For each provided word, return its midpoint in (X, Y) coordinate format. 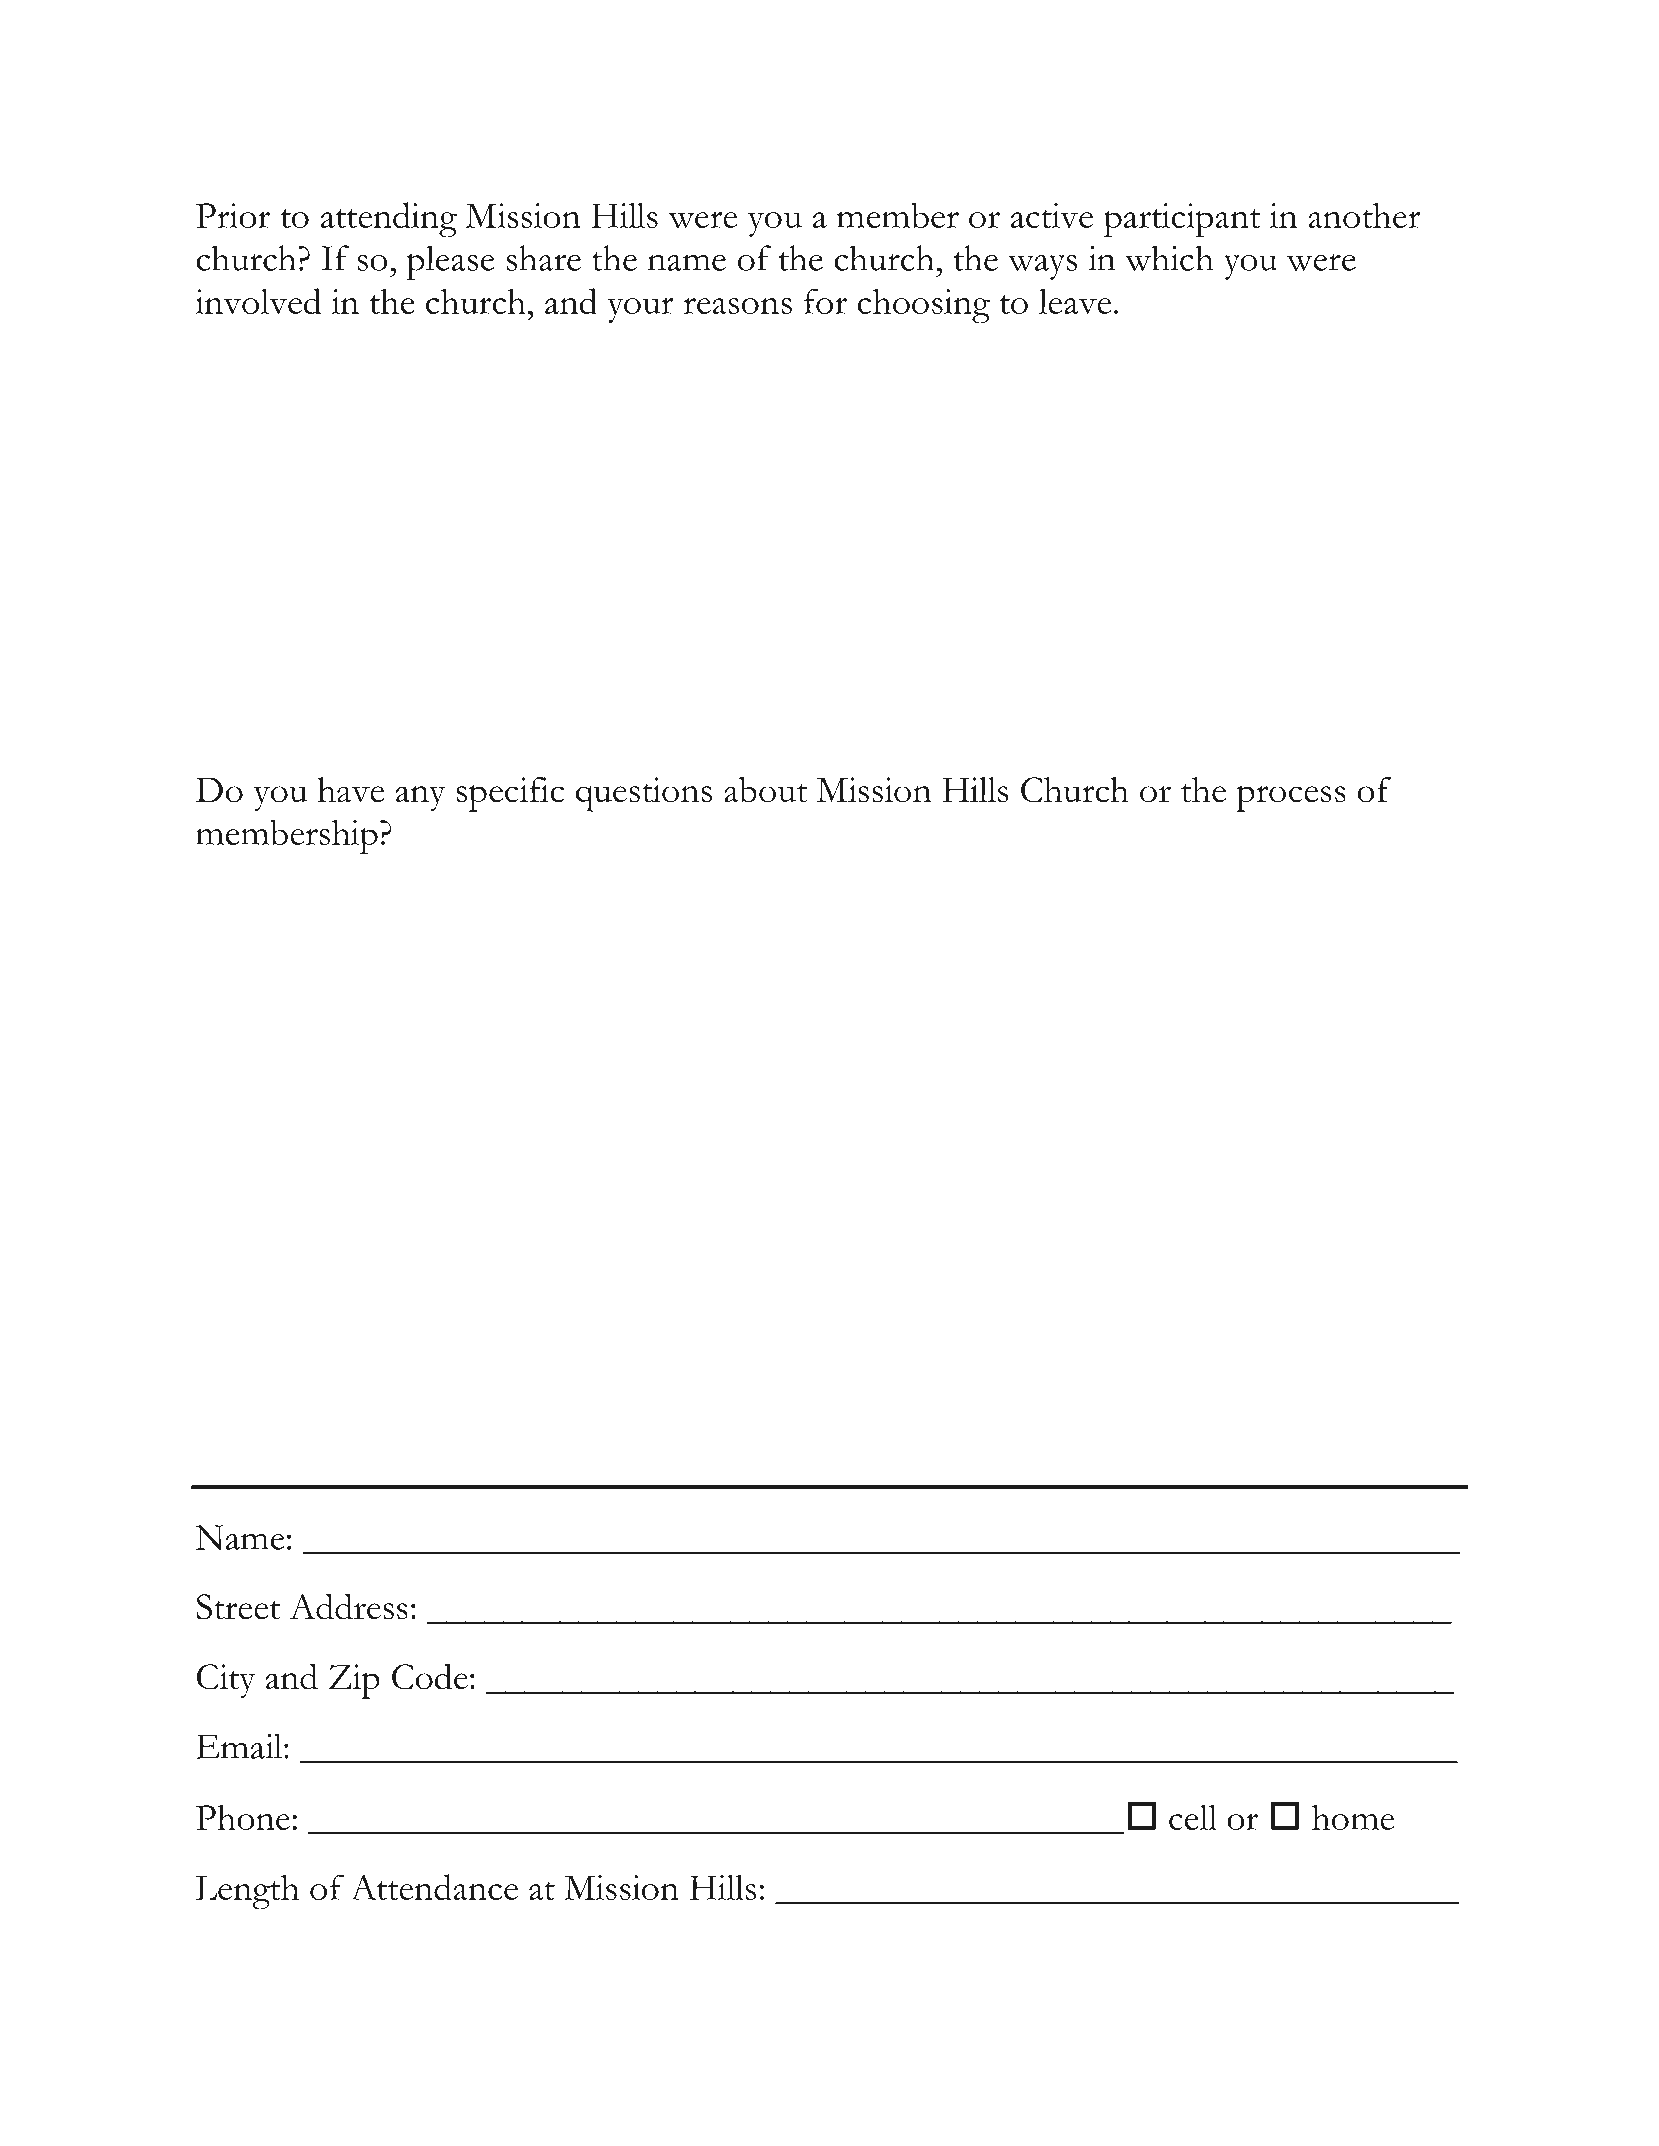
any (421, 798)
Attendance (434, 1887)
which (1169, 258)
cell (1193, 1817)
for (825, 301)
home (1353, 1817)
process (1291, 798)
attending (389, 220)
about (766, 789)
